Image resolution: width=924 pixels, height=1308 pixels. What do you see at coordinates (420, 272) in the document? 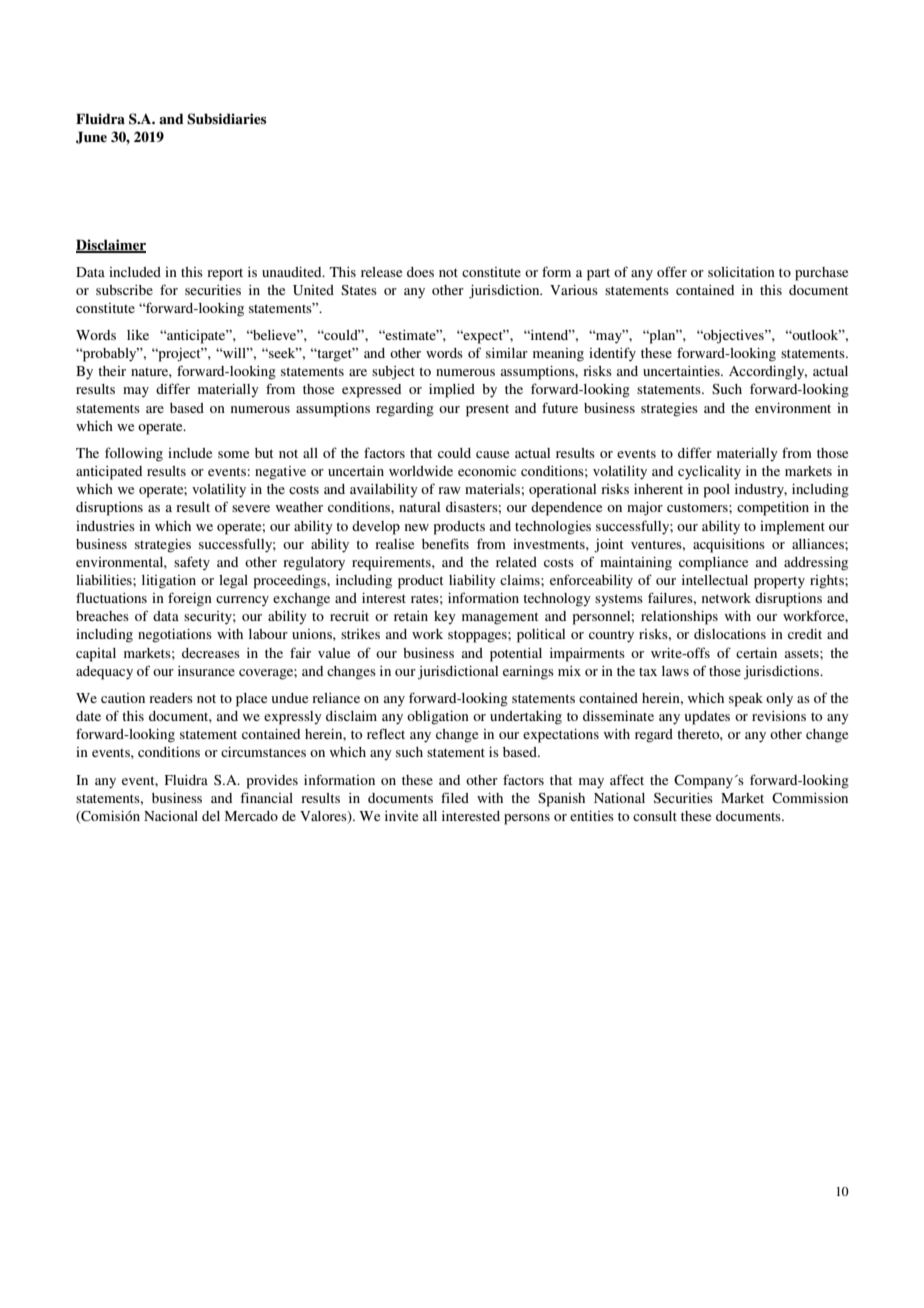
I see `does` at bounding box center [420, 272].
